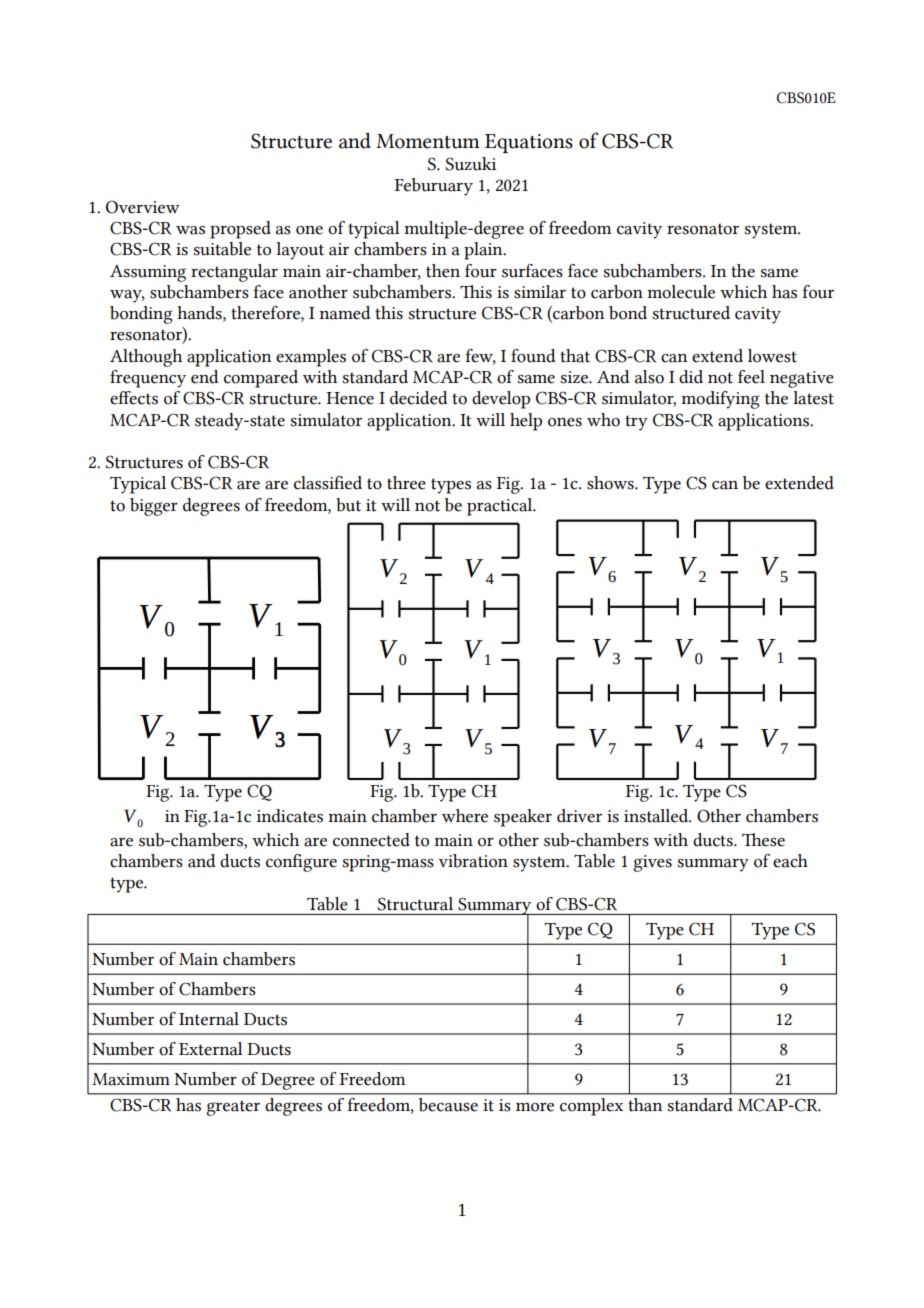 This screenshot has width=924, height=1308. Describe the element at coordinates (657, 816) in the screenshot. I see `installed` at that location.
